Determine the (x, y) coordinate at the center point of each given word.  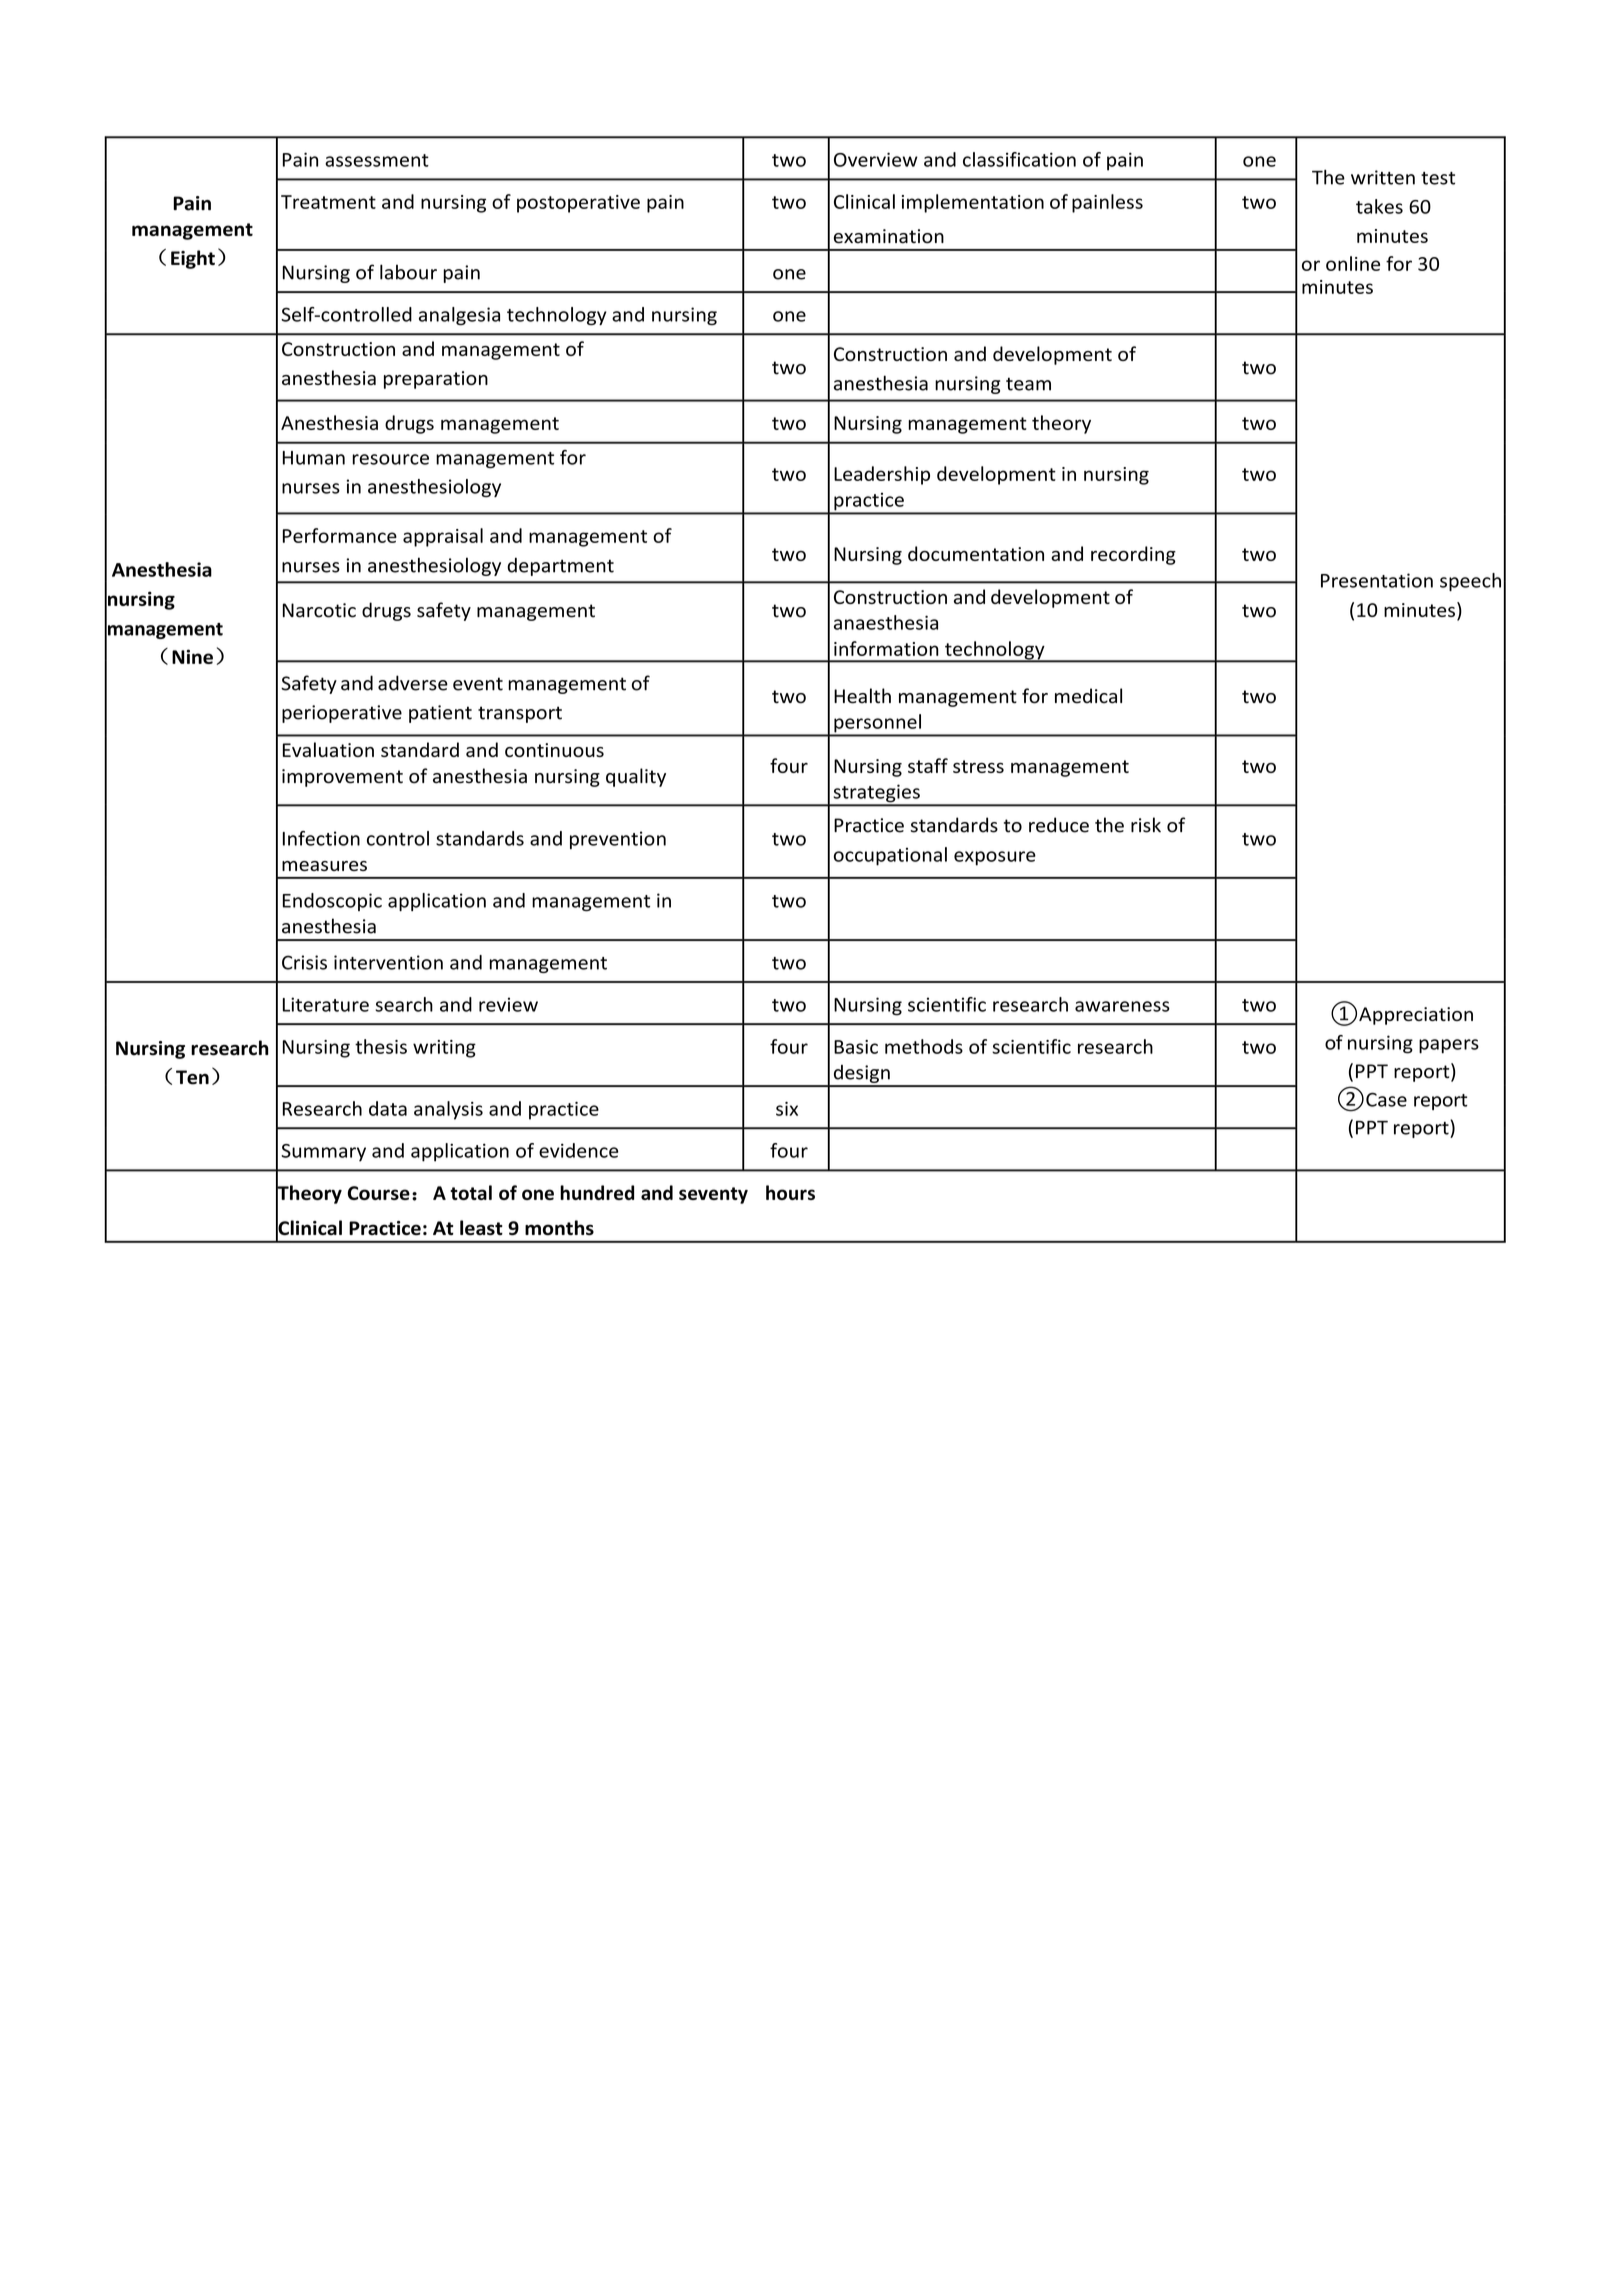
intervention (388, 962)
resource (390, 459)
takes (1379, 206)
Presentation (1377, 580)
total (471, 1192)
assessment (377, 160)
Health (862, 696)
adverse (413, 683)
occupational (890, 856)
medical (1088, 696)
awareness (1122, 1006)
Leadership (882, 475)
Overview (876, 159)
